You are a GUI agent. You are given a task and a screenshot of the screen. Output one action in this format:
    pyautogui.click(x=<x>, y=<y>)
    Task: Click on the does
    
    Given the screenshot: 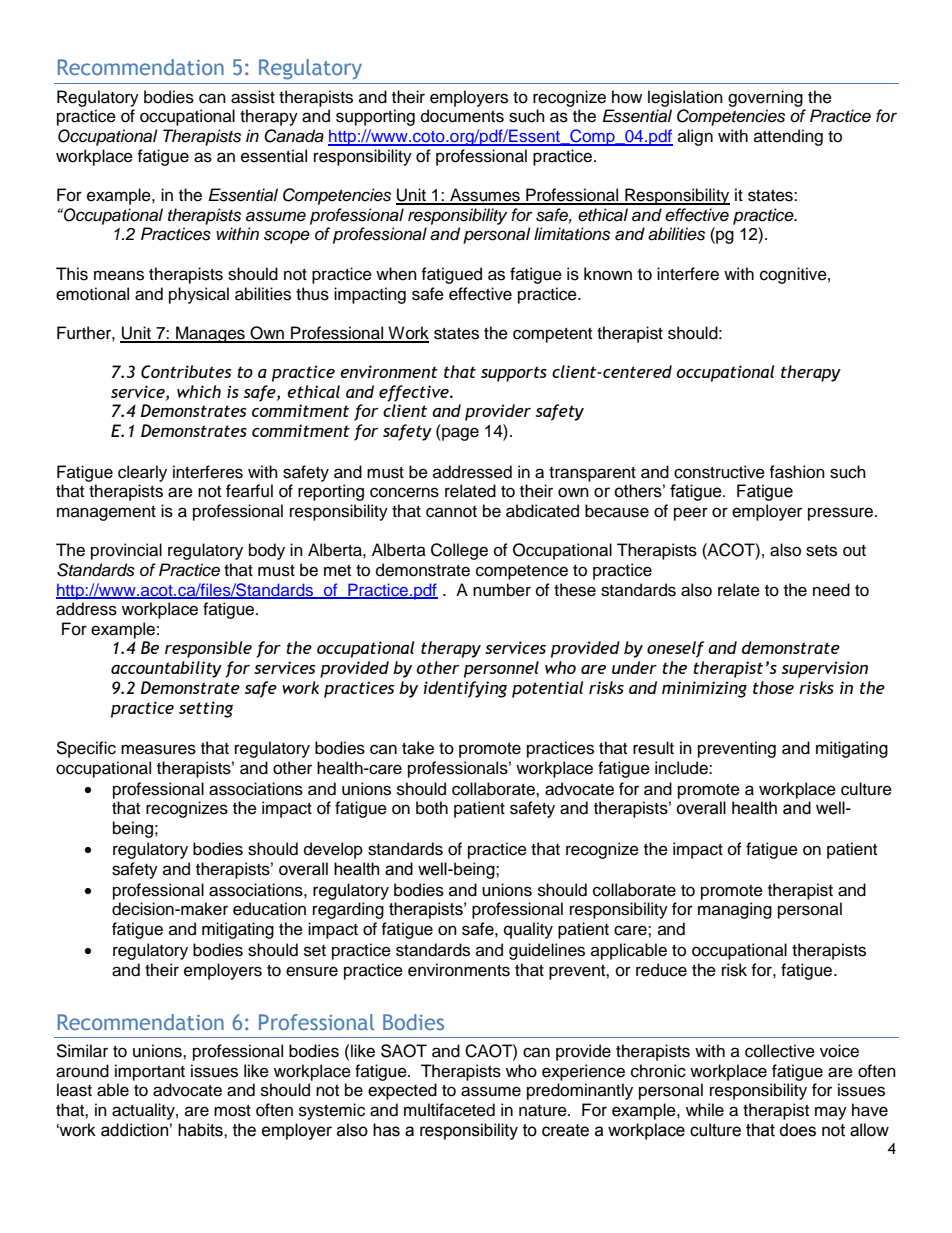 What is the action you would take?
    pyautogui.click(x=798, y=1130)
